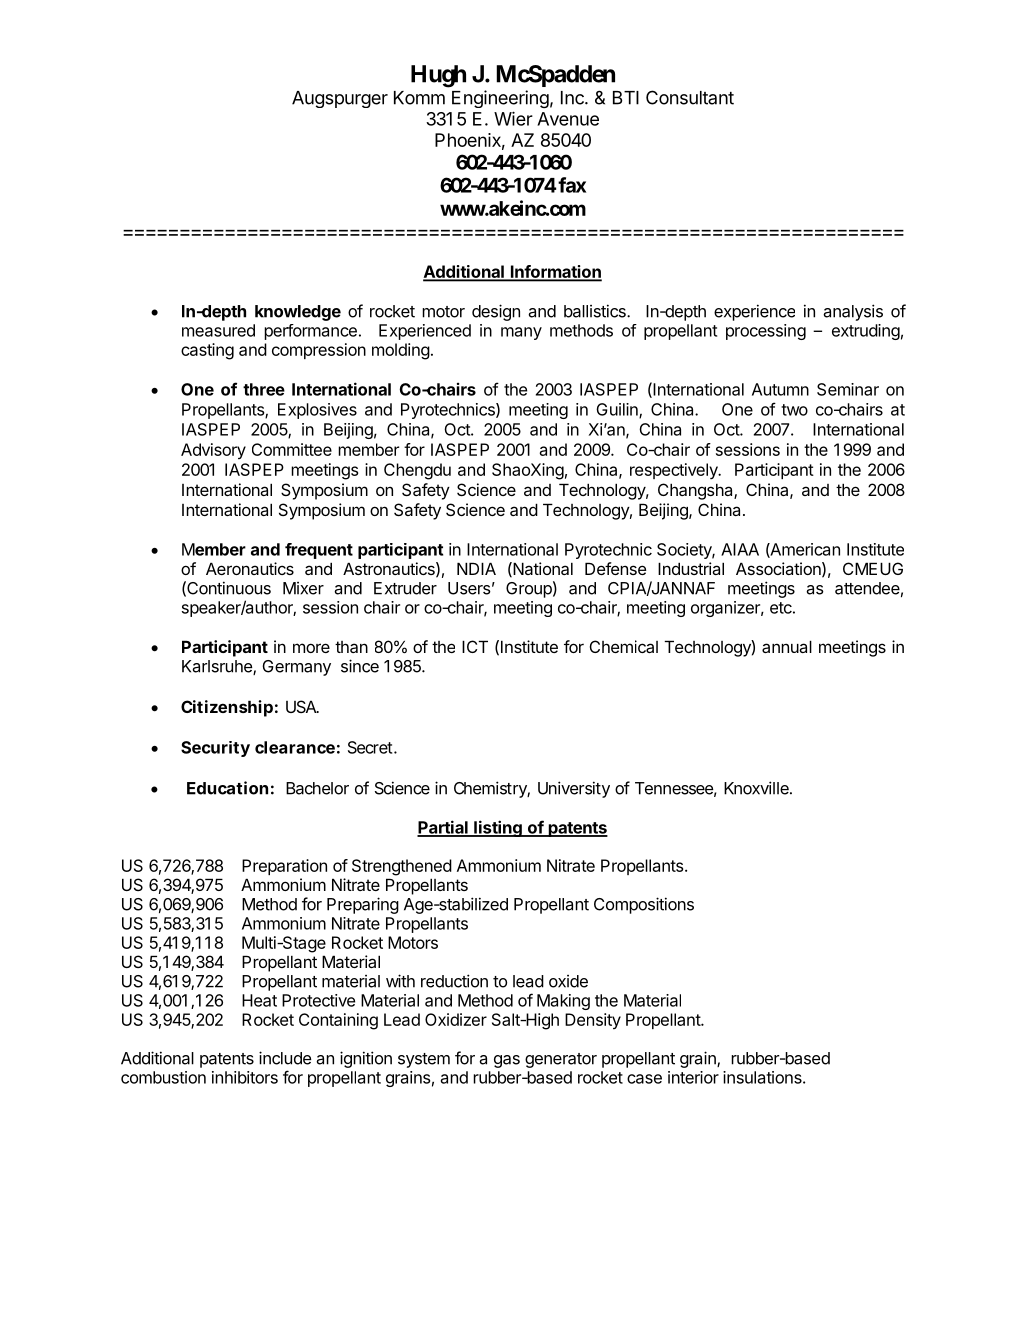 This screenshot has height=1326, width=1025. Describe the element at coordinates (285, 1058) in the screenshot. I see `include` at that location.
